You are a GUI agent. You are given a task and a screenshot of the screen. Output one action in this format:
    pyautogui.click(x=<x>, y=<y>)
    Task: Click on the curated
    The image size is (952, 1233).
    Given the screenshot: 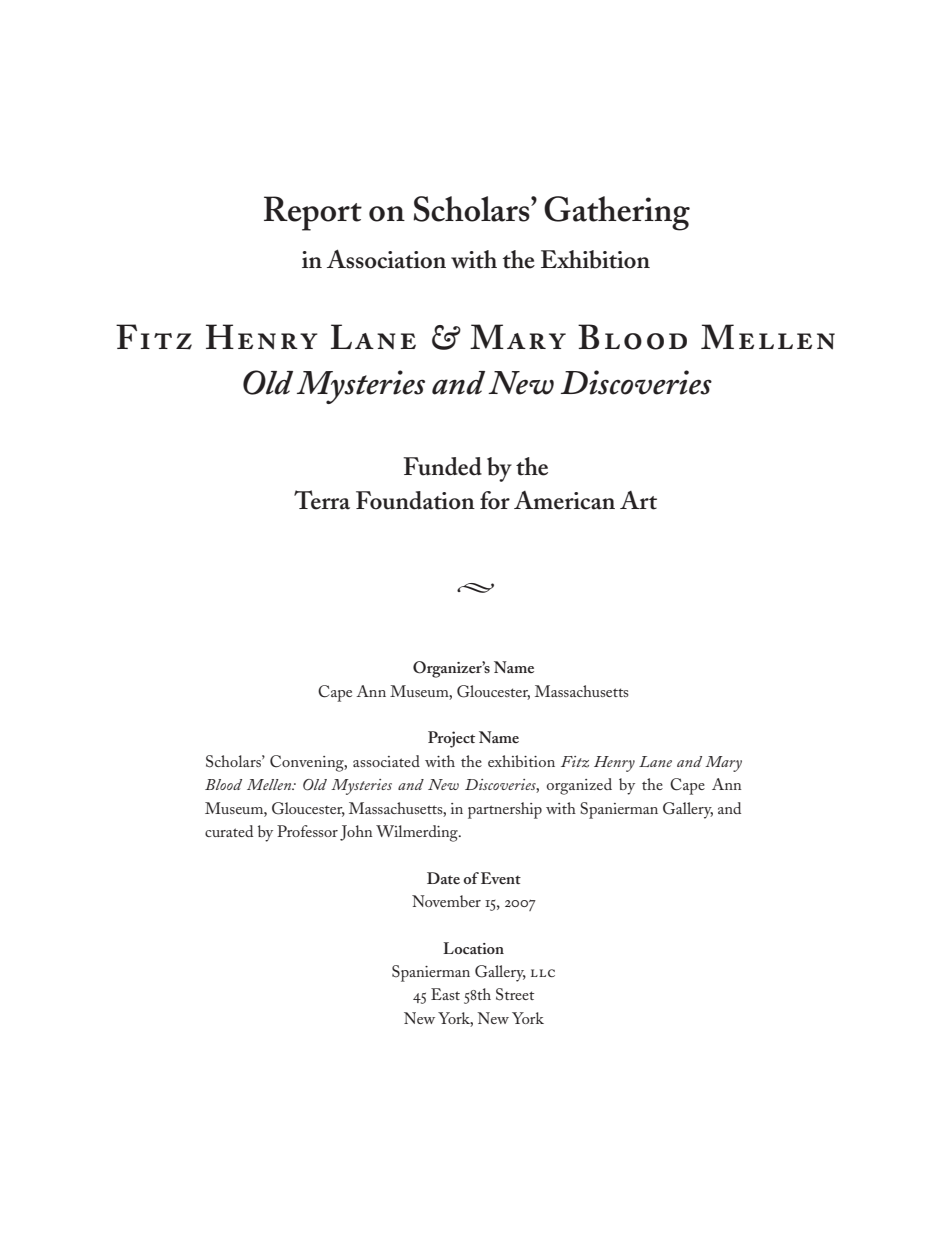 What is the action you would take?
    pyautogui.click(x=229, y=831)
